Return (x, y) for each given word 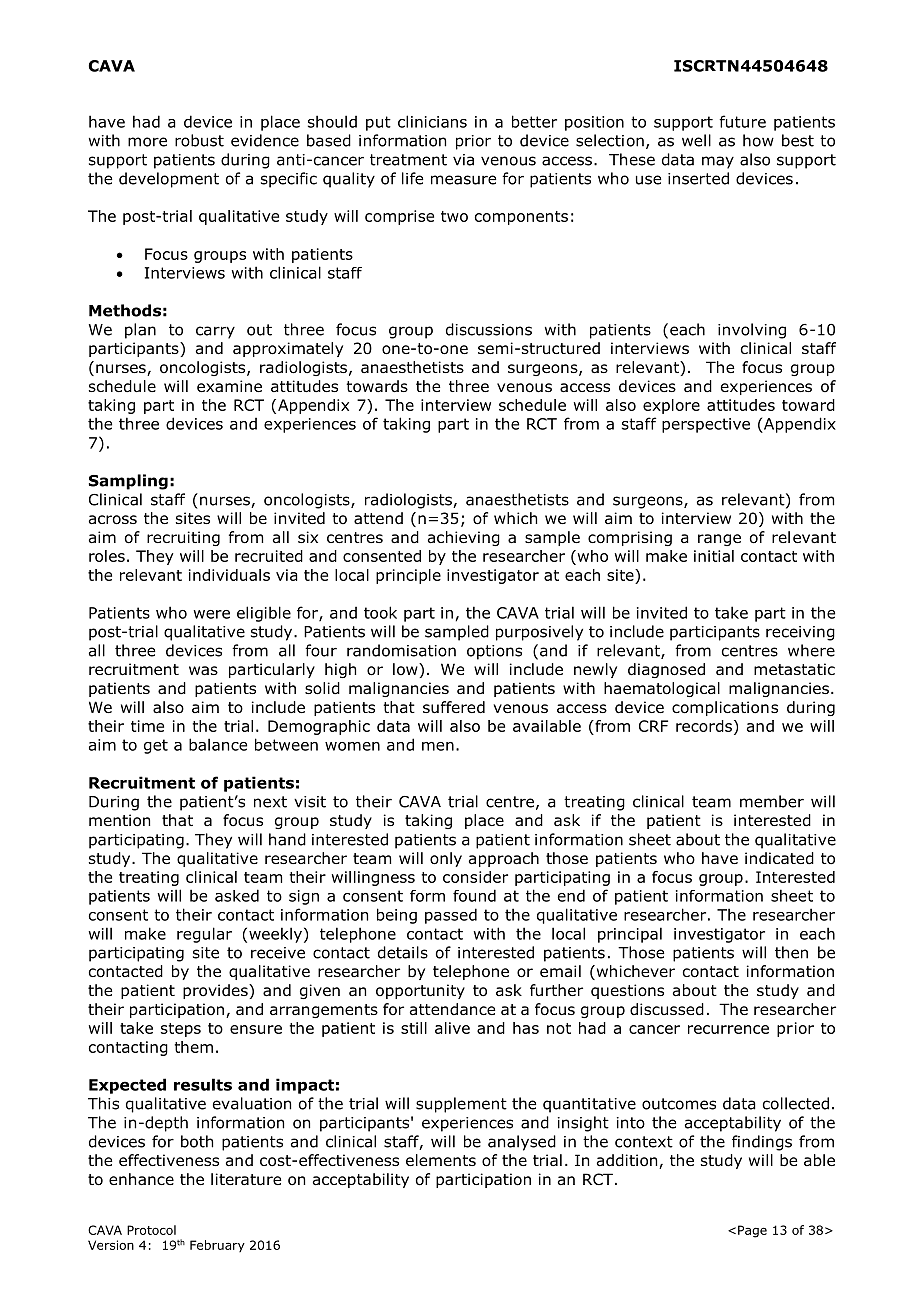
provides (216, 991)
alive (452, 1028)
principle (408, 576)
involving (752, 331)
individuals (229, 575)
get (156, 746)
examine (229, 386)
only (446, 859)
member (772, 801)
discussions (489, 329)
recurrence (728, 1029)
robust (199, 140)
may (718, 162)
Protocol (151, 1230)
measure (463, 180)
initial (714, 556)
